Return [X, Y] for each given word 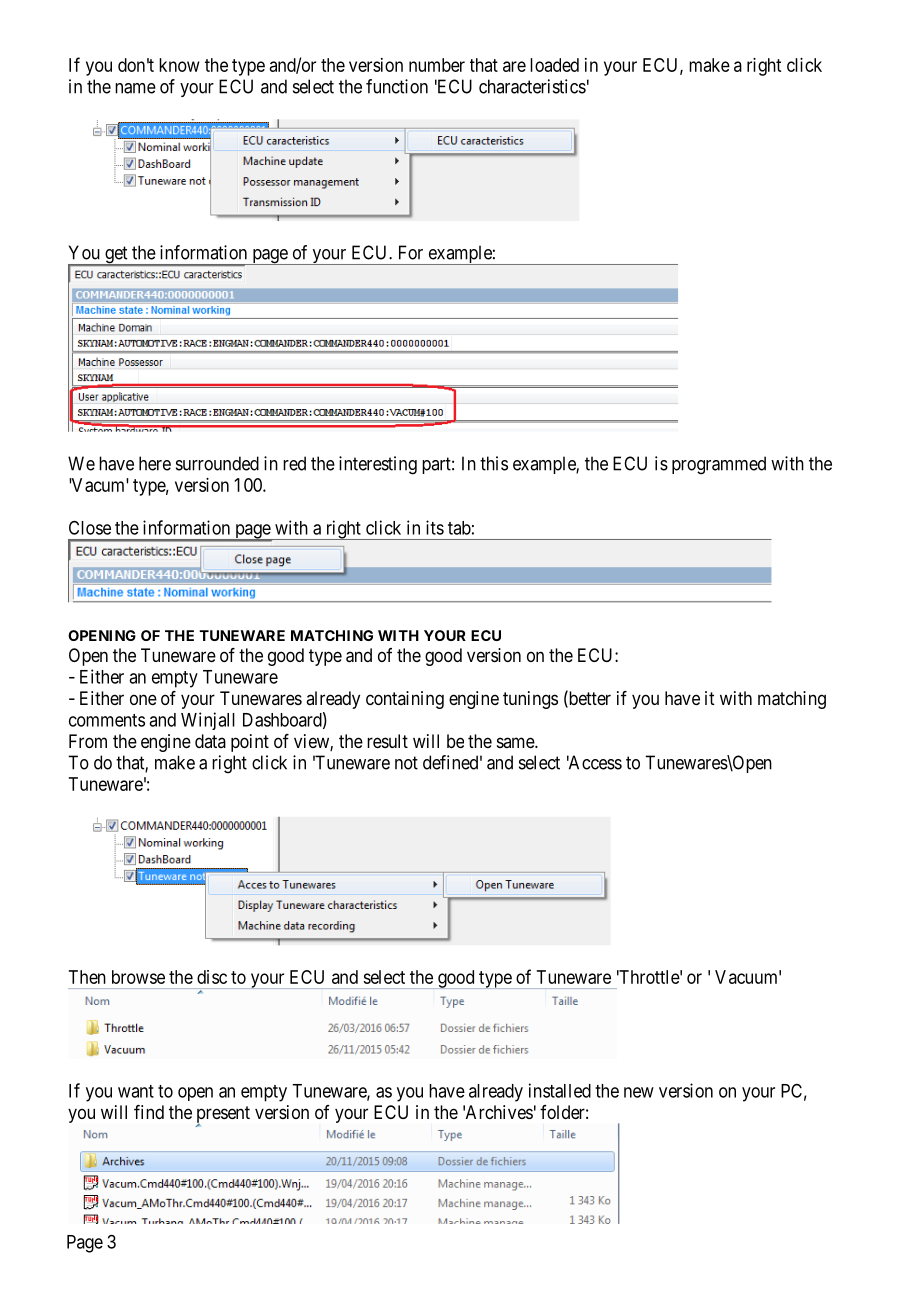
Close [90, 527]
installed [560, 1090]
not [406, 763]
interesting [378, 465]
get [116, 256]
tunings [530, 700]
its [435, 527]
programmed [719, 465]
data [210, 741]
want [136, 1091]
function [397, 86]
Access [594, 762]
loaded [554, 65]
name [135, 88]
